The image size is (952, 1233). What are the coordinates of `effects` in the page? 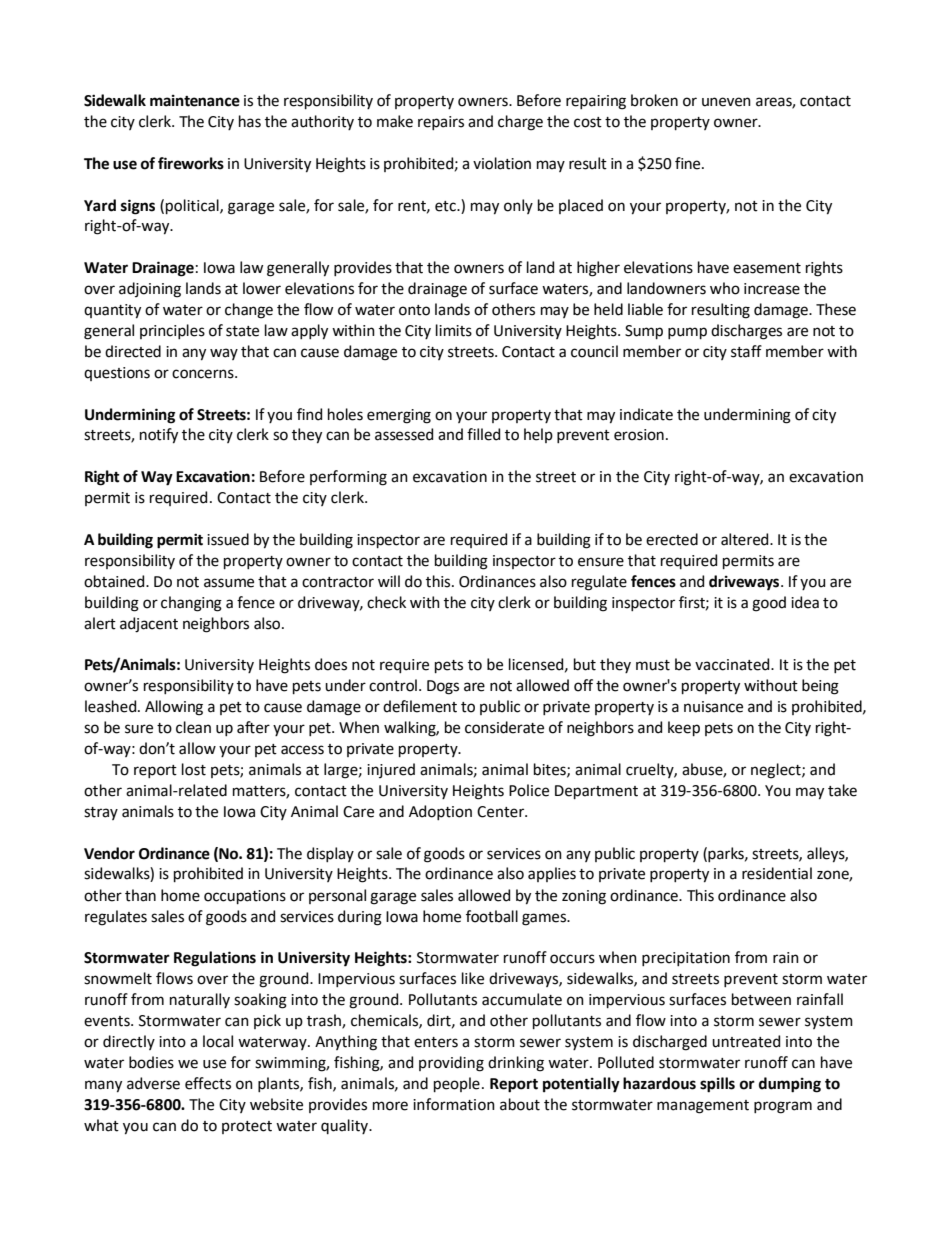 It's located at (208, 1083).
